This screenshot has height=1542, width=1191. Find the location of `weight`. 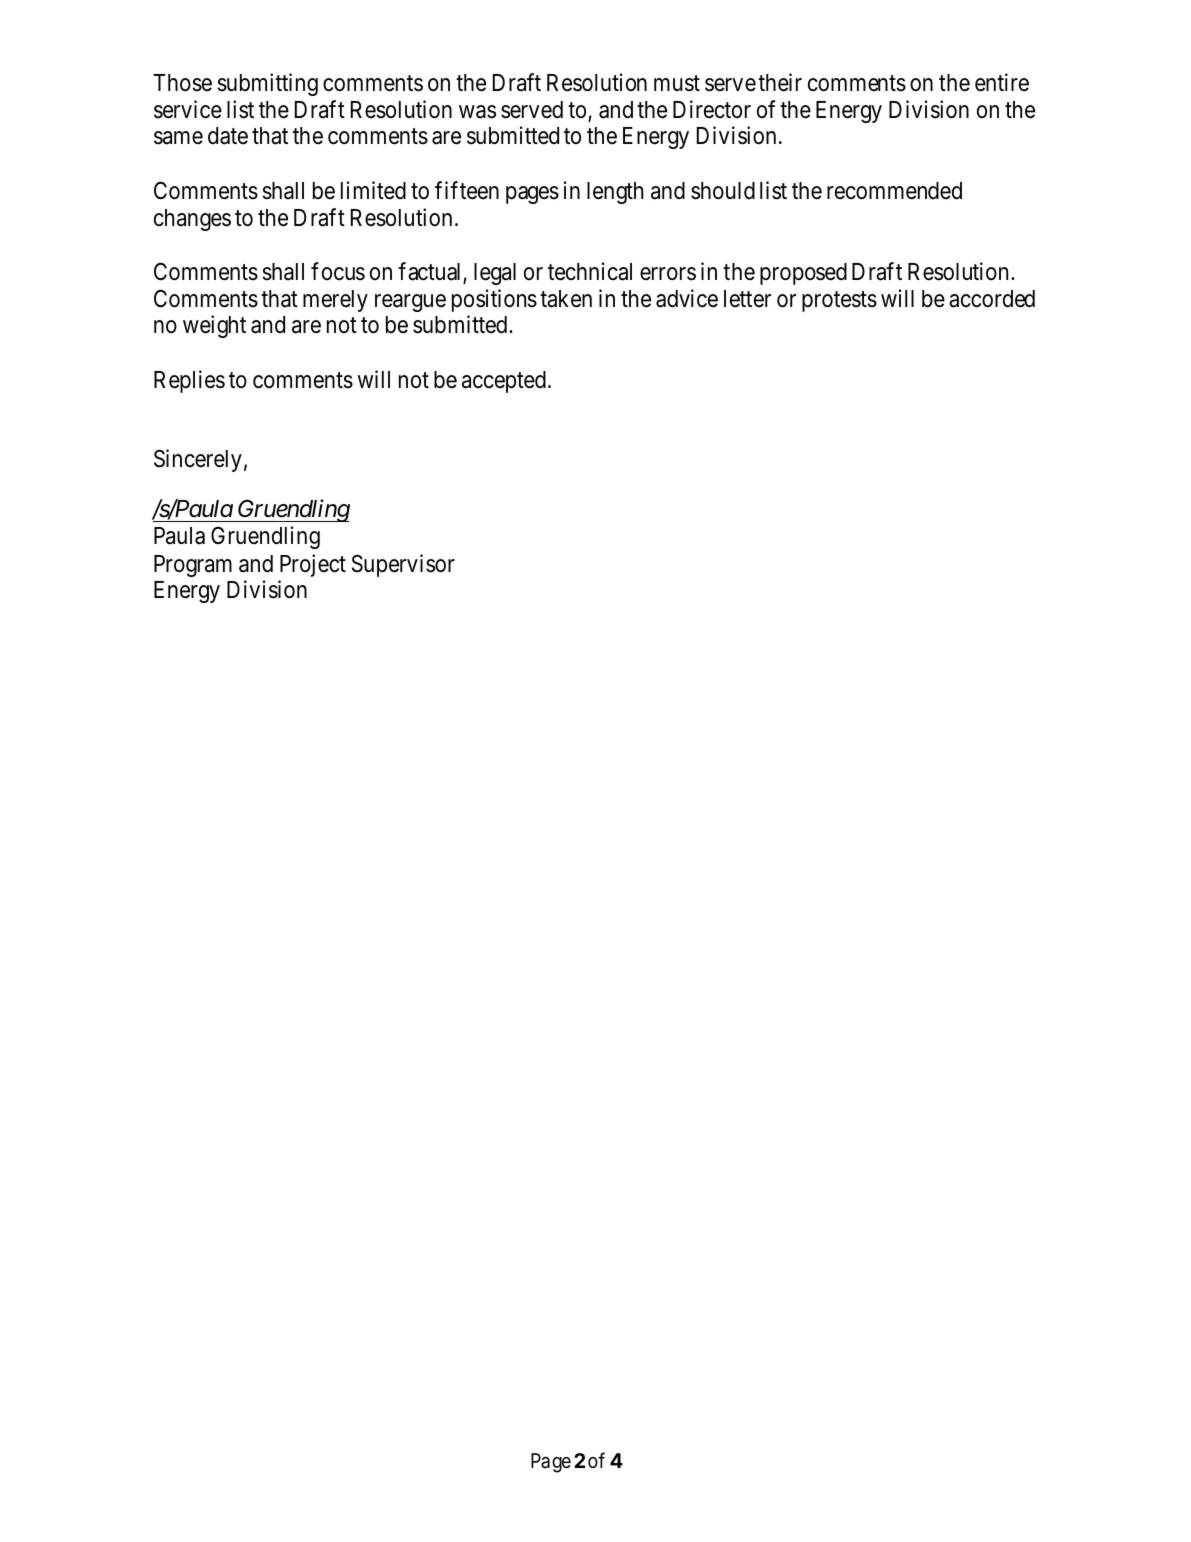

weight is located at coordinates (214, 326).
